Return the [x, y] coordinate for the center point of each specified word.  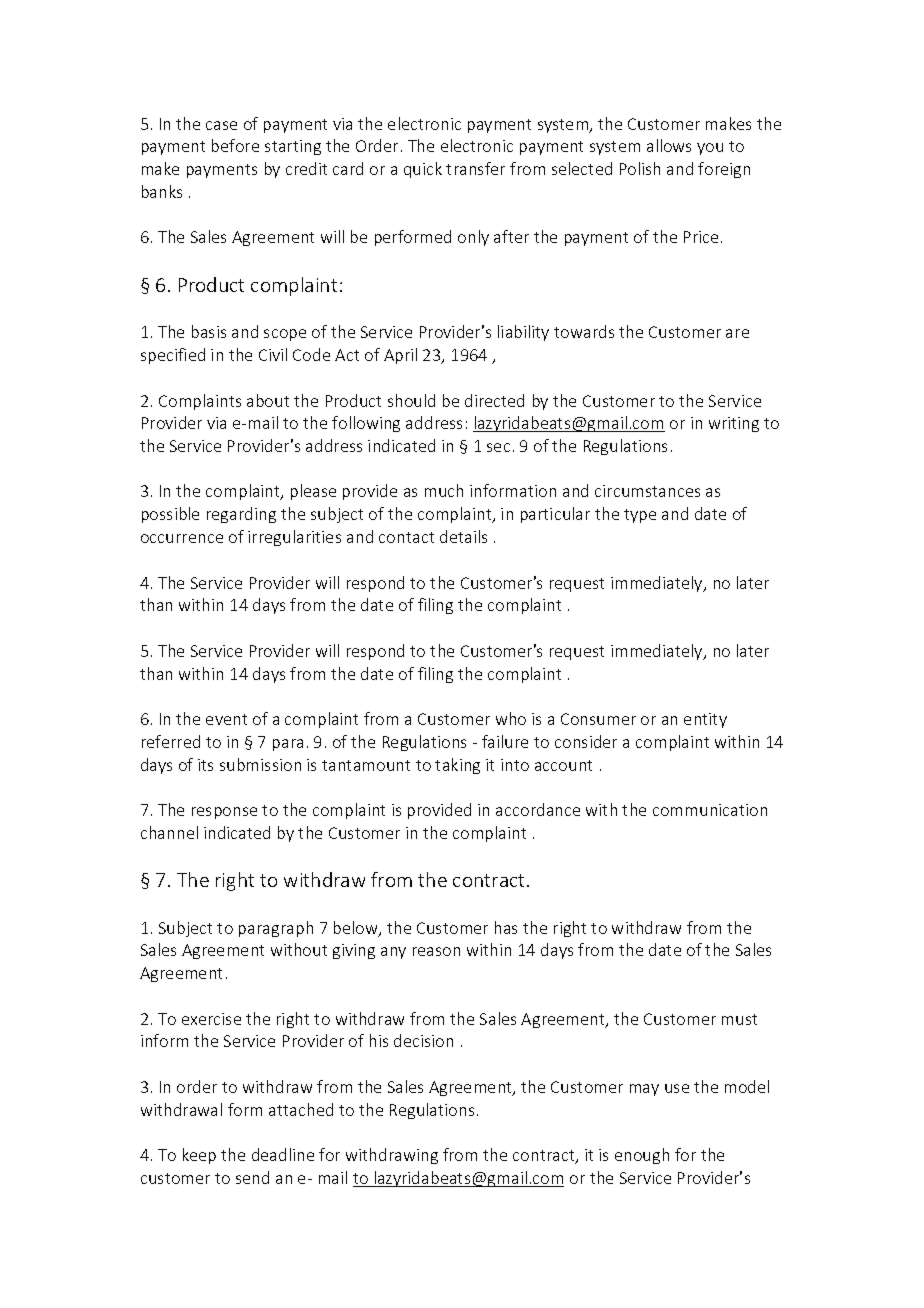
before [235, 145]
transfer [475, 168]
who [511, 718]
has [506, 927]
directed [494, 400]
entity [705, 720]
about [268, 400]
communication [710, 810]
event [226, 719]
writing [734, 424]
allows [669, 145]
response [224, 813]
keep [199, 1156]
